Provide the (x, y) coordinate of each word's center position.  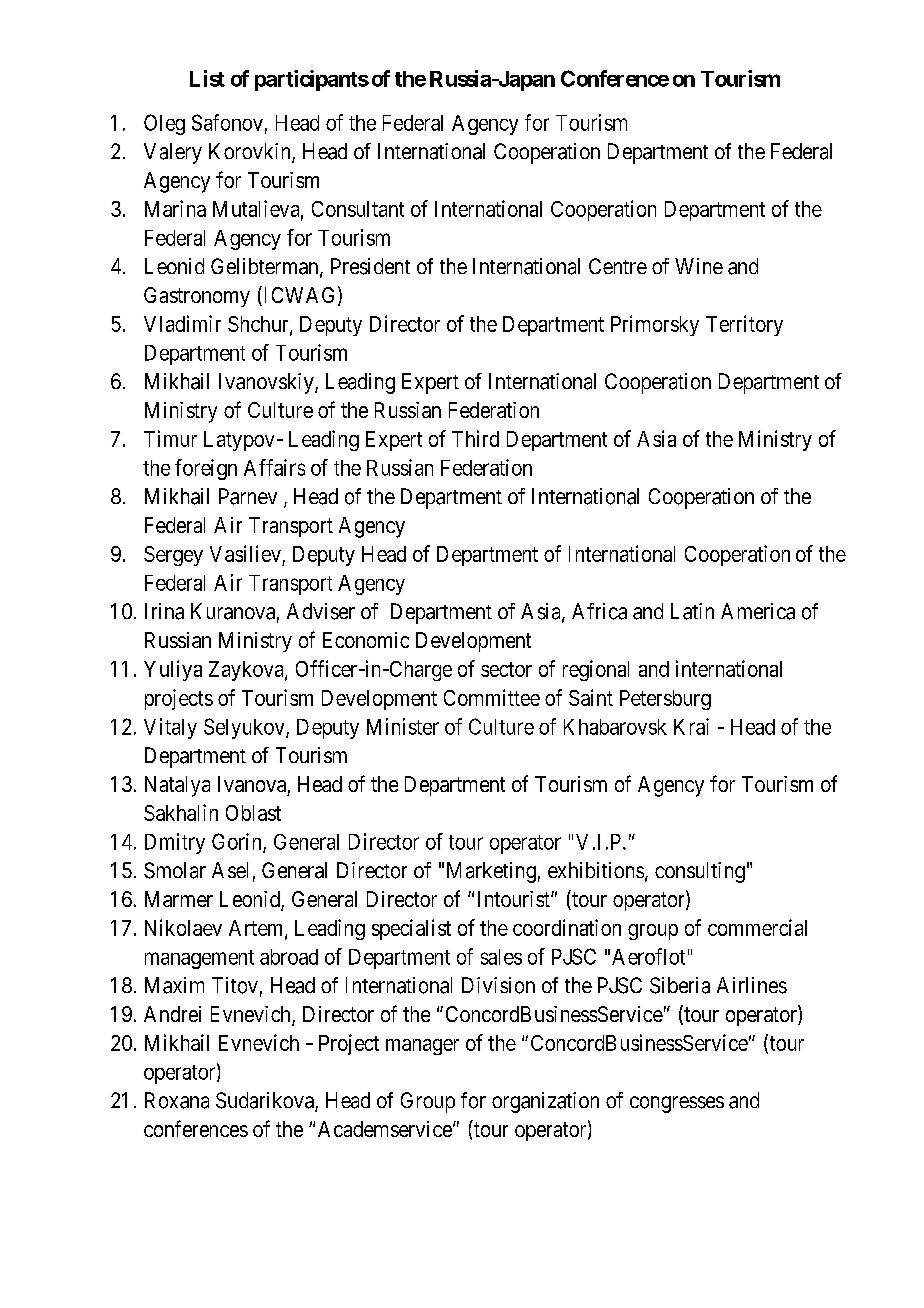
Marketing (491, 872)
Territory (744, 325)
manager (422, 1047)
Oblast (253, 813)
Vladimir (182, 323)
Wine (699, 266)
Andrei (172, 1014)
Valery (173, 153)
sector (506, 669)
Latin (692, 611)
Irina (164, 611)
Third (475, 438)
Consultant (358, 209)
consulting (700, 872)
